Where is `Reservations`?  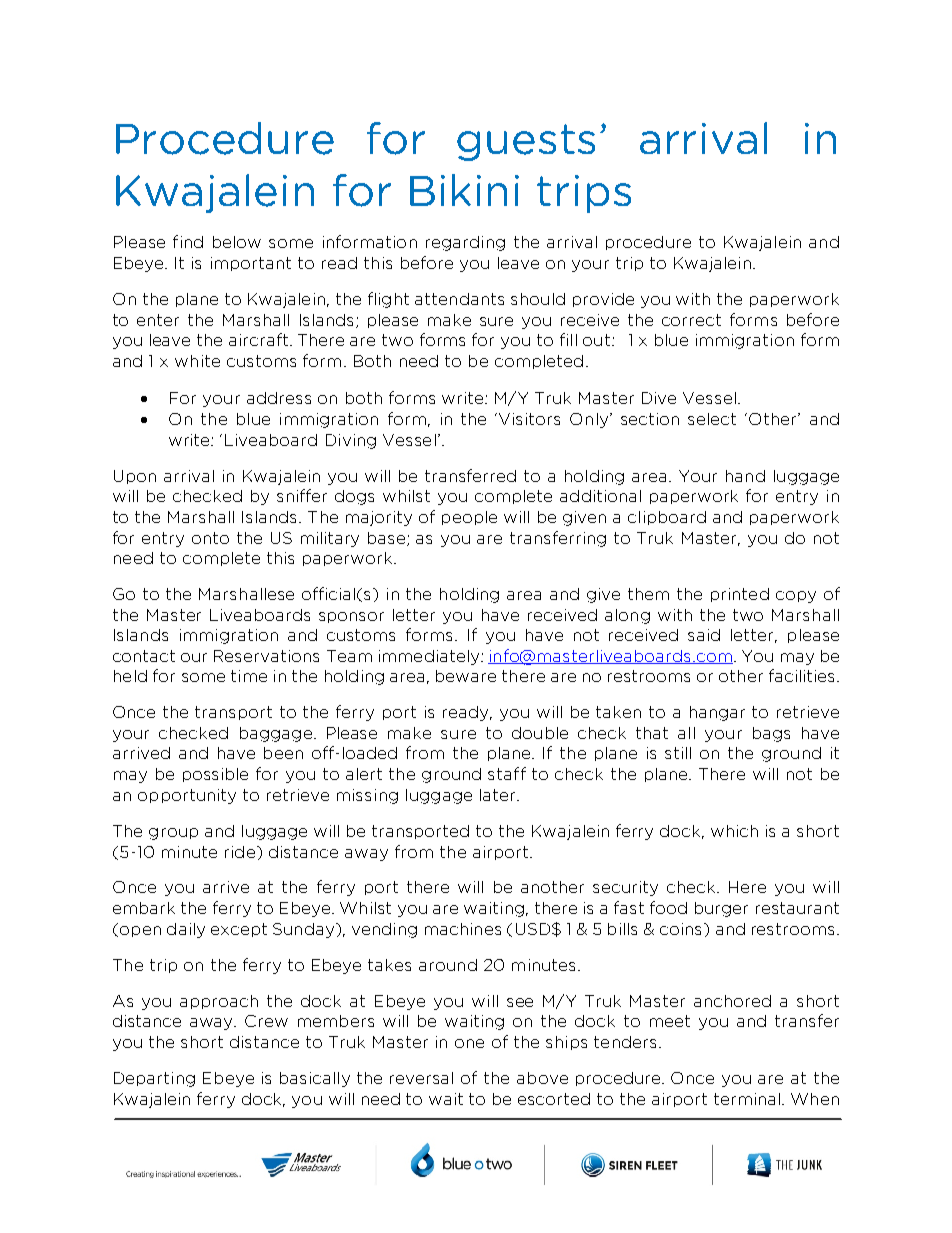 Reservations is located at coordinates (266, 656).
